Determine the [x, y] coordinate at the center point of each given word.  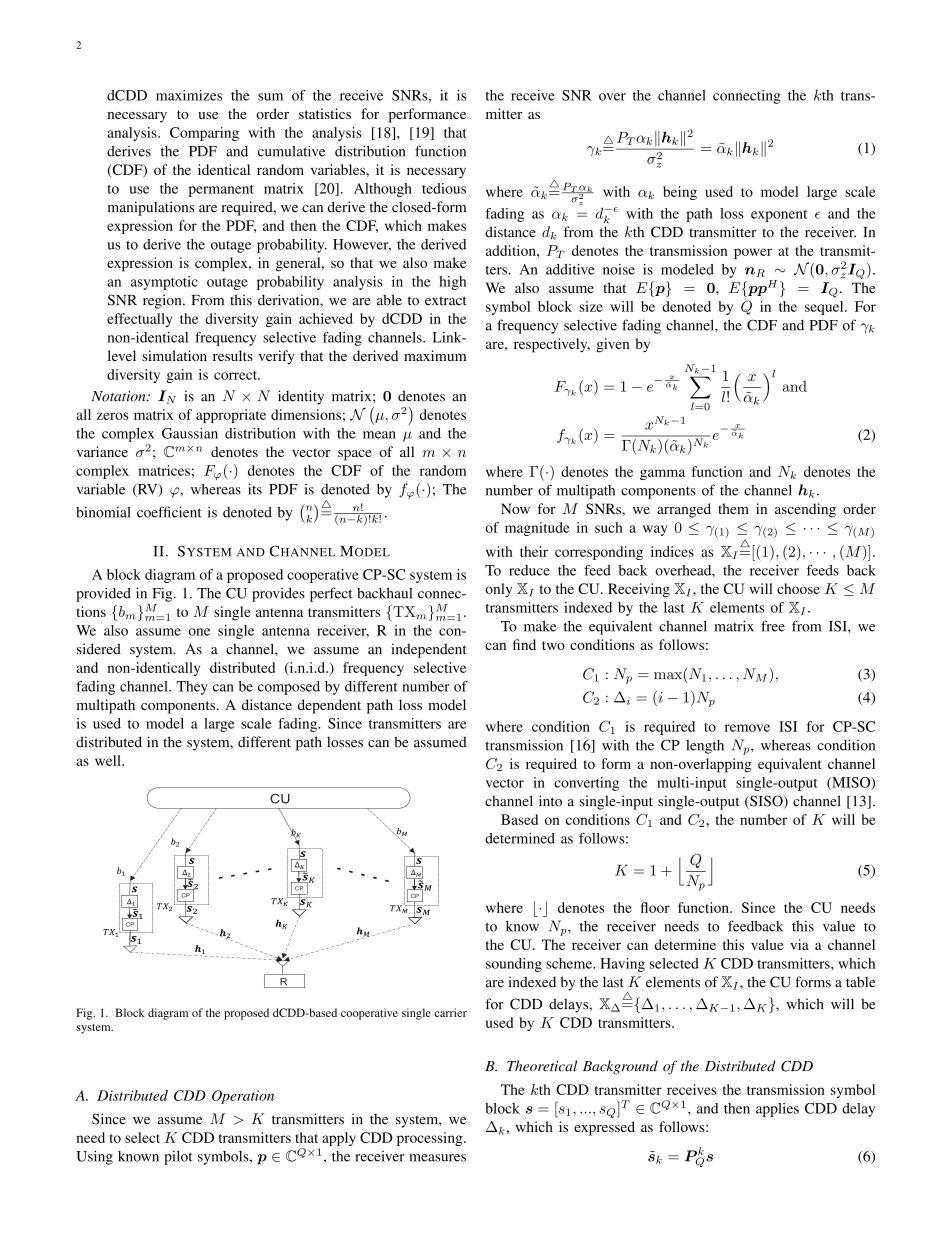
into [550, 801]
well [109, 760]
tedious [444, 188]
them [733, 508]
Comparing [204, 134]
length [705, 747]
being [680, 193]
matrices [164, 470]
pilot [178, 1157]
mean [379, 435]
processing [431, 1139]
